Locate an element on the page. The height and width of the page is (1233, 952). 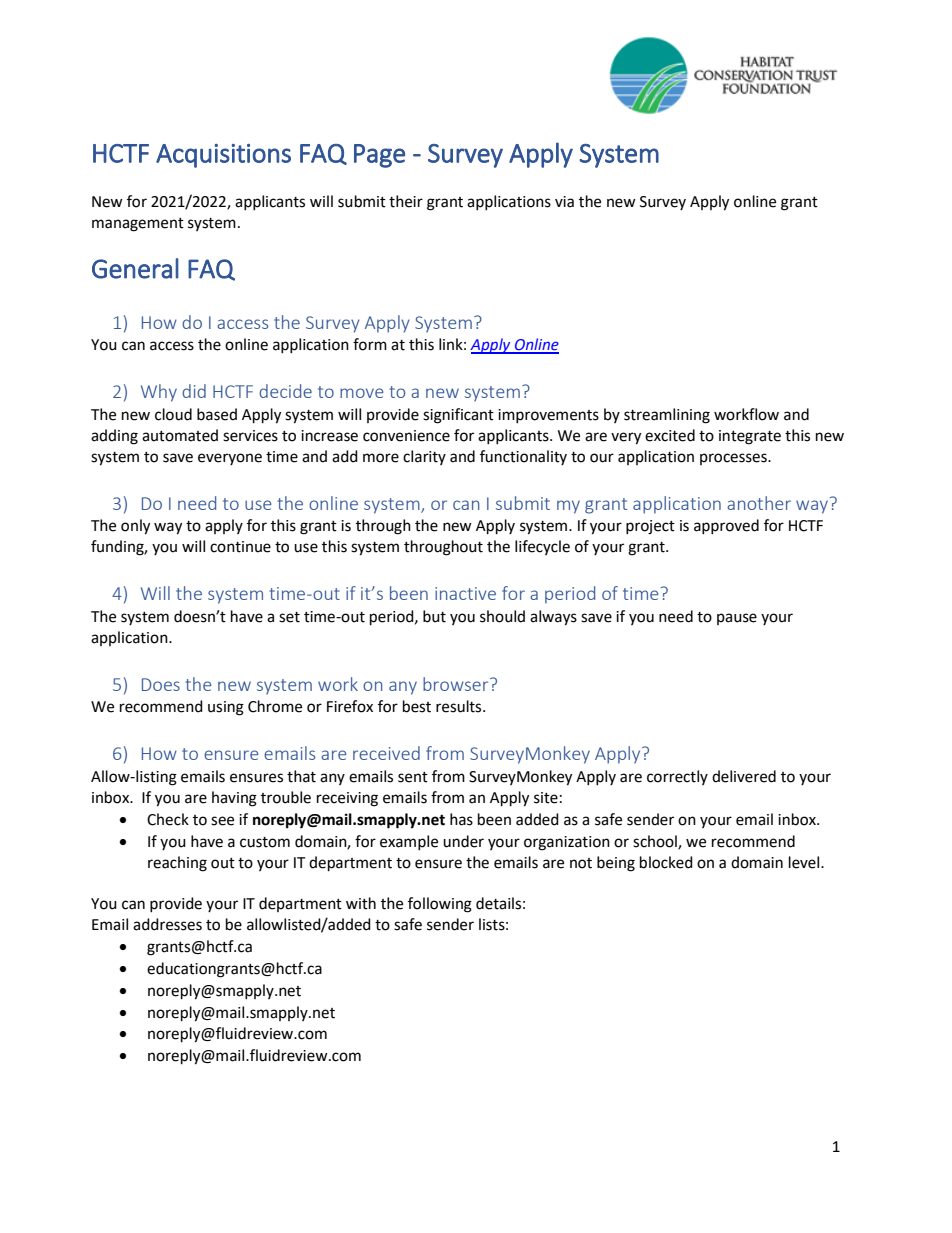
Acquisitions is located at coordinates (223, 156).
